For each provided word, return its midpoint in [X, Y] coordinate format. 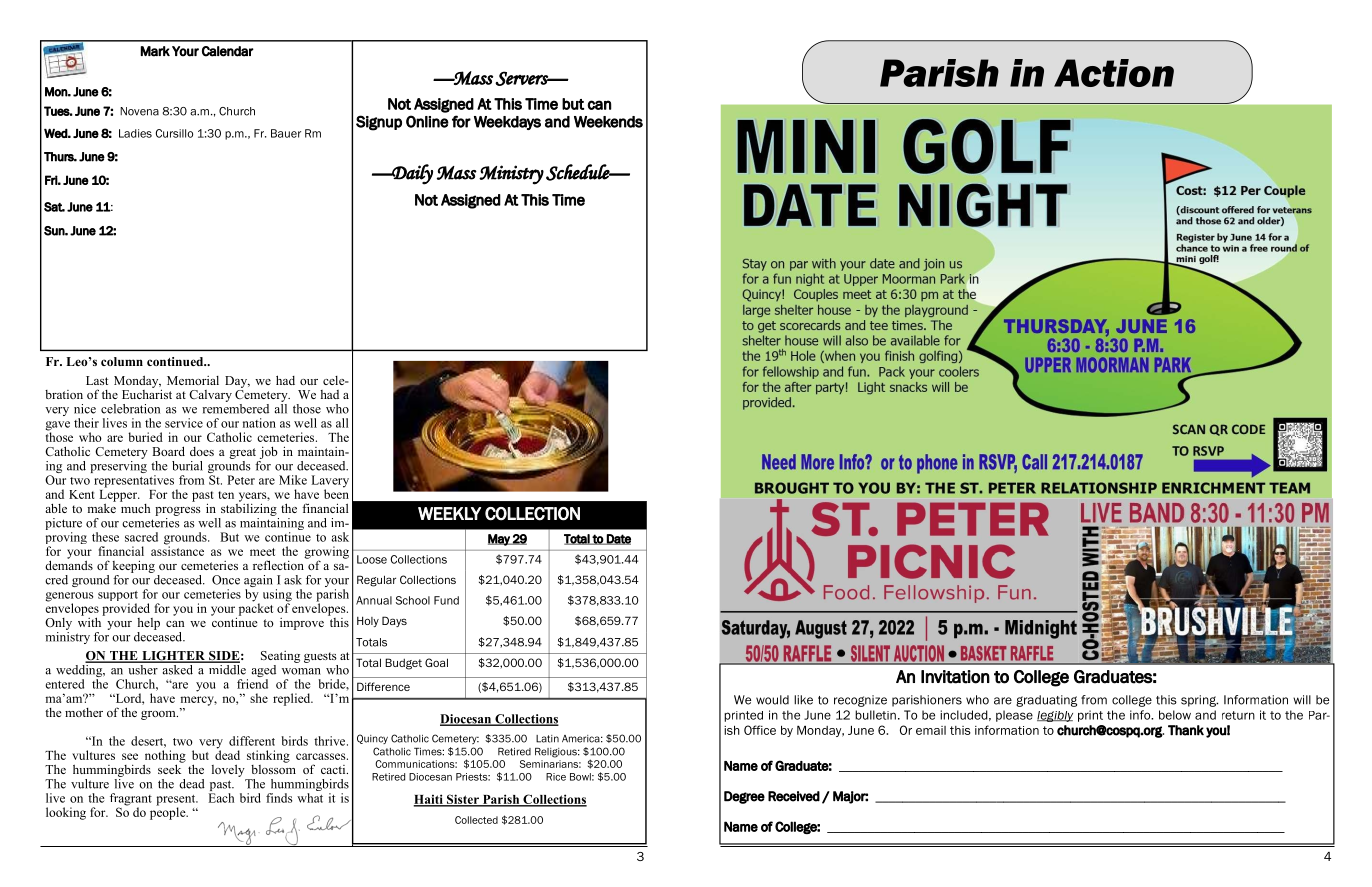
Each [221, 798]
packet [254, 609]
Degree [744, 797]
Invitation [955, 677]
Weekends [608, 122]
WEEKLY [449, 513]
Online [427, 121]
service [184, 423]
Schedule [579, 172]
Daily [411, 174]
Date [618, 539]
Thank [1186, 730]
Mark [155, 51]
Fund [446, 600]
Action [1114, 73]
